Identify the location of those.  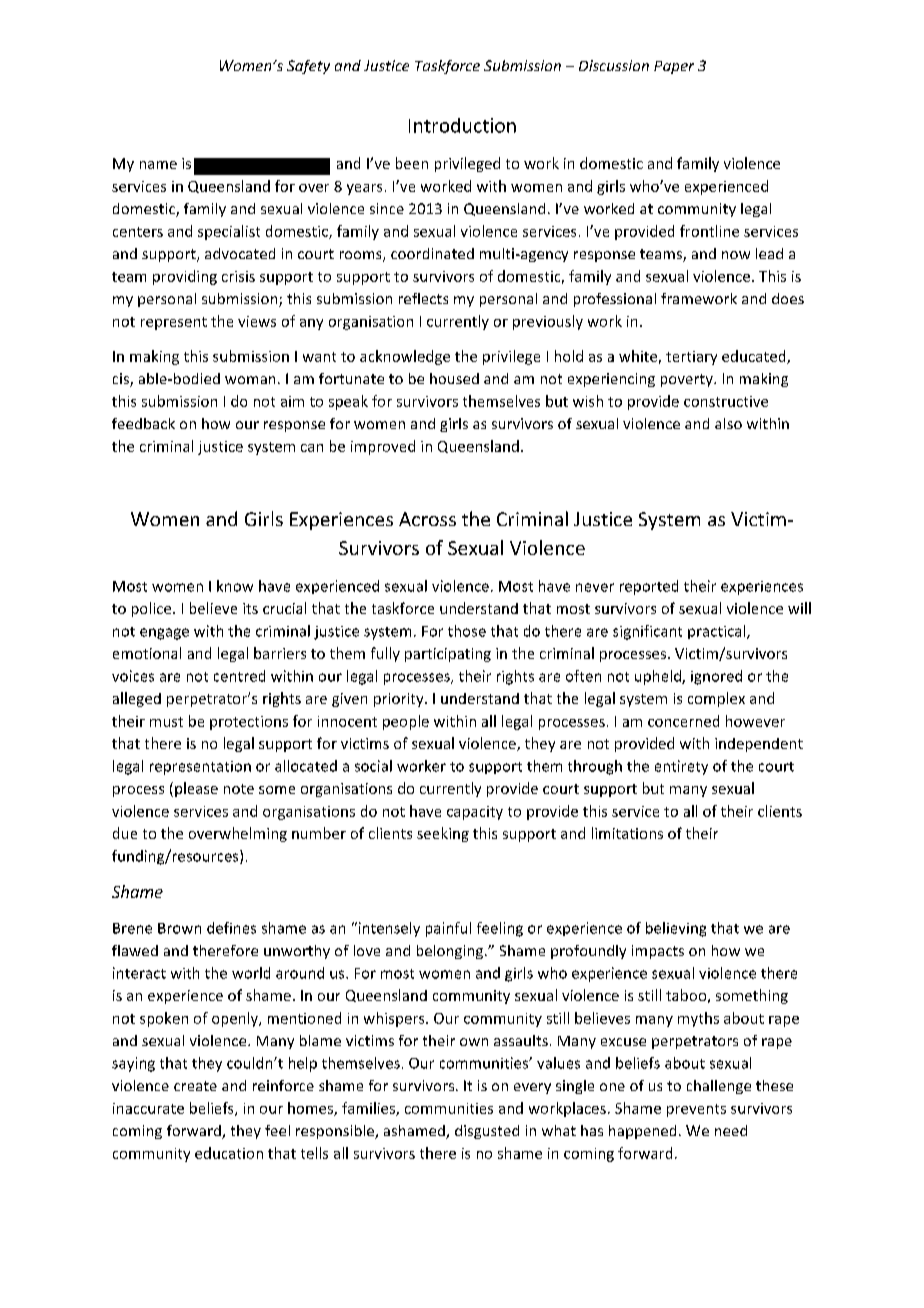
(467, 631).
